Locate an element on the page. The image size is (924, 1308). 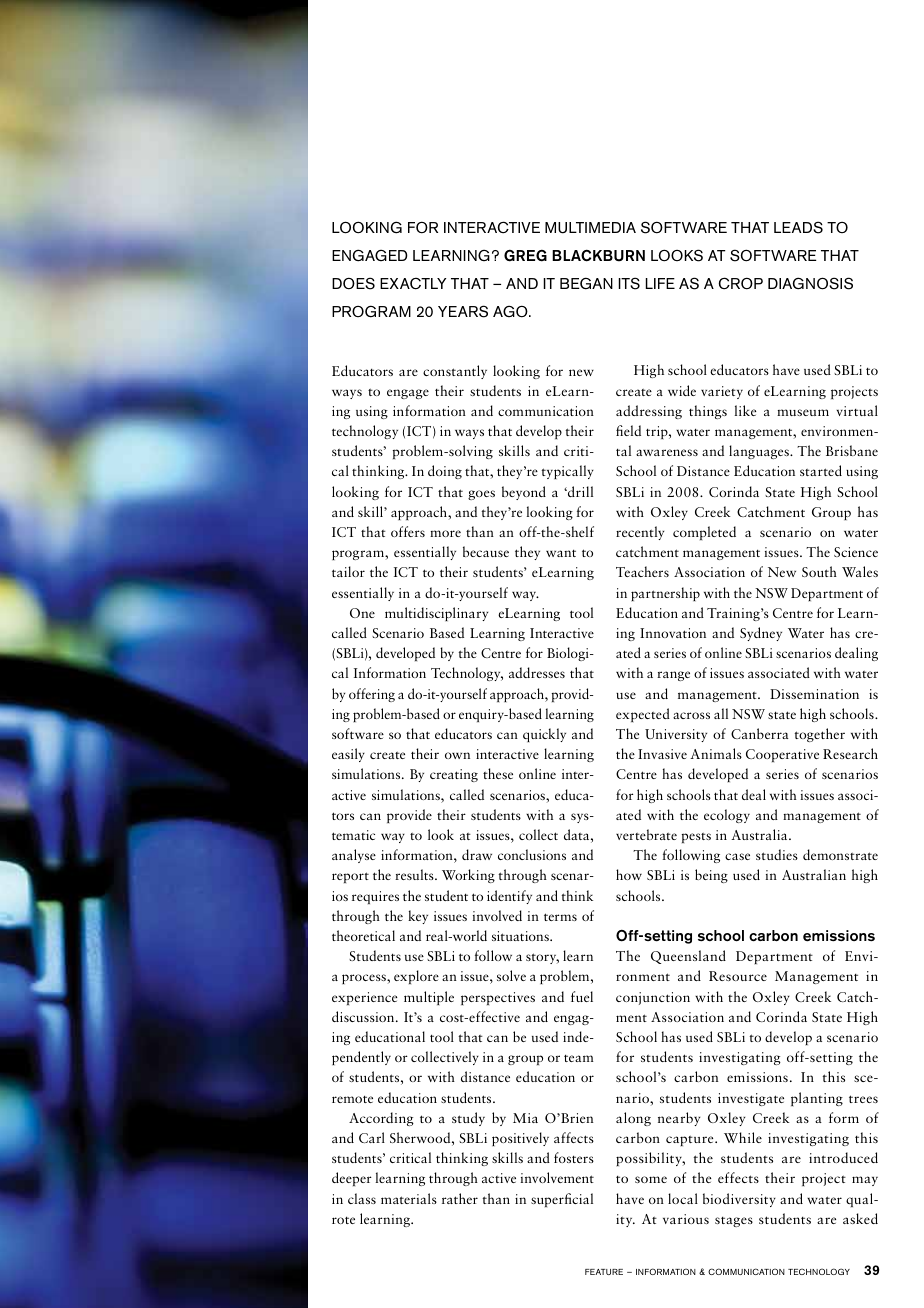
Blackburn is located at coordinates (598, 256).
